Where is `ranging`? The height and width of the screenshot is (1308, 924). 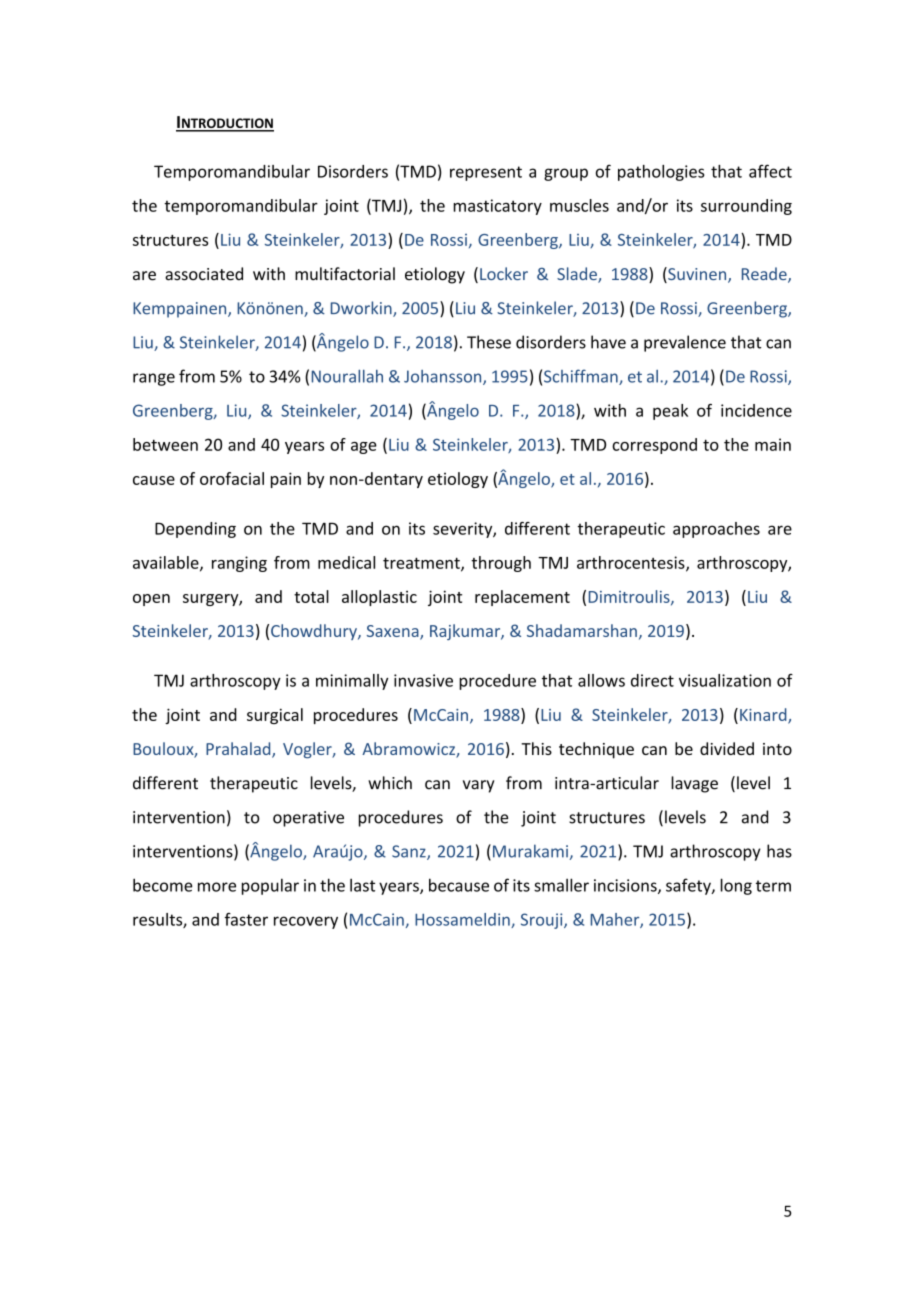 ranging is located at coordinates (239, 564).
